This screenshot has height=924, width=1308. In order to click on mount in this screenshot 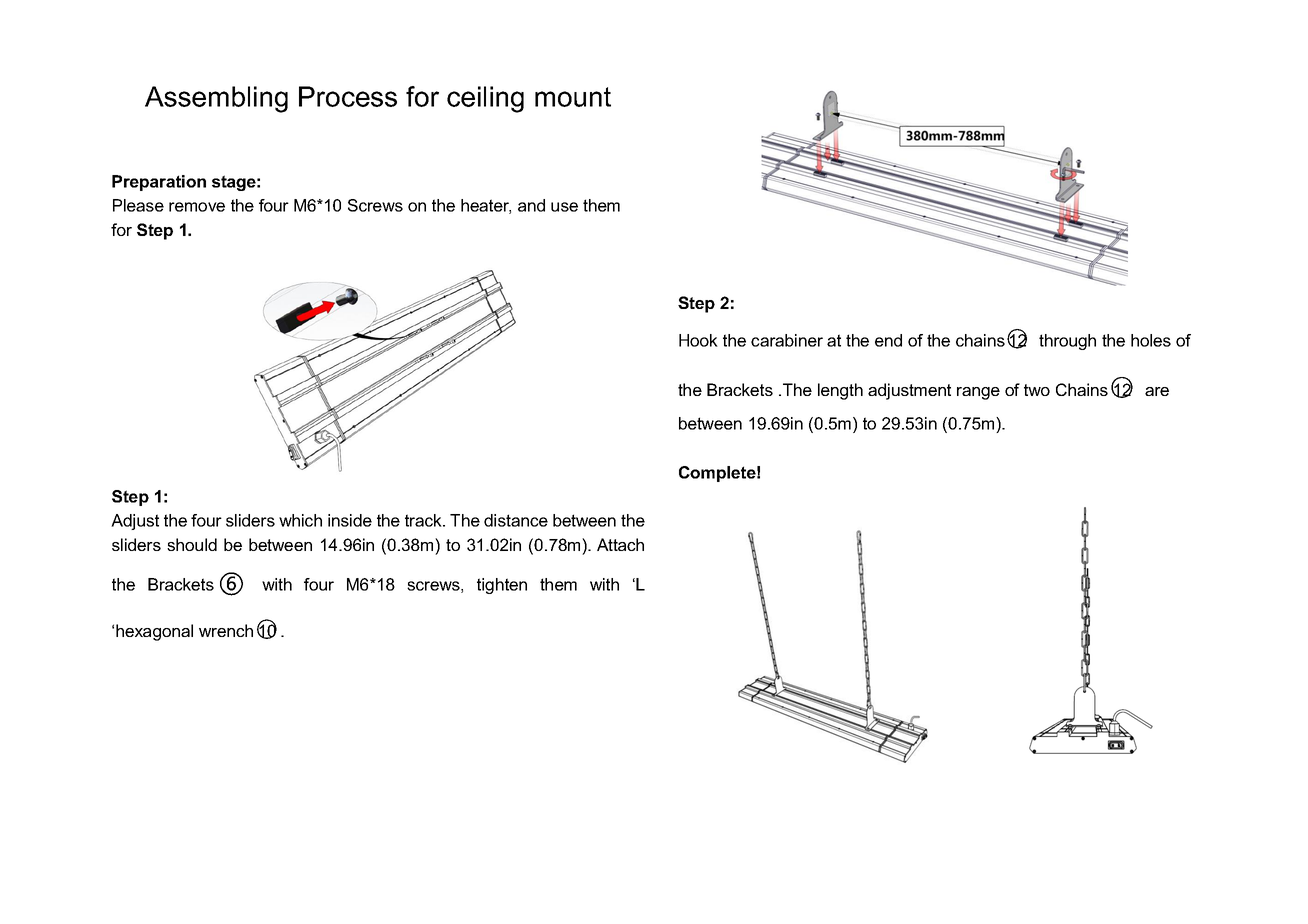, I will do `click(573, 97)`.
